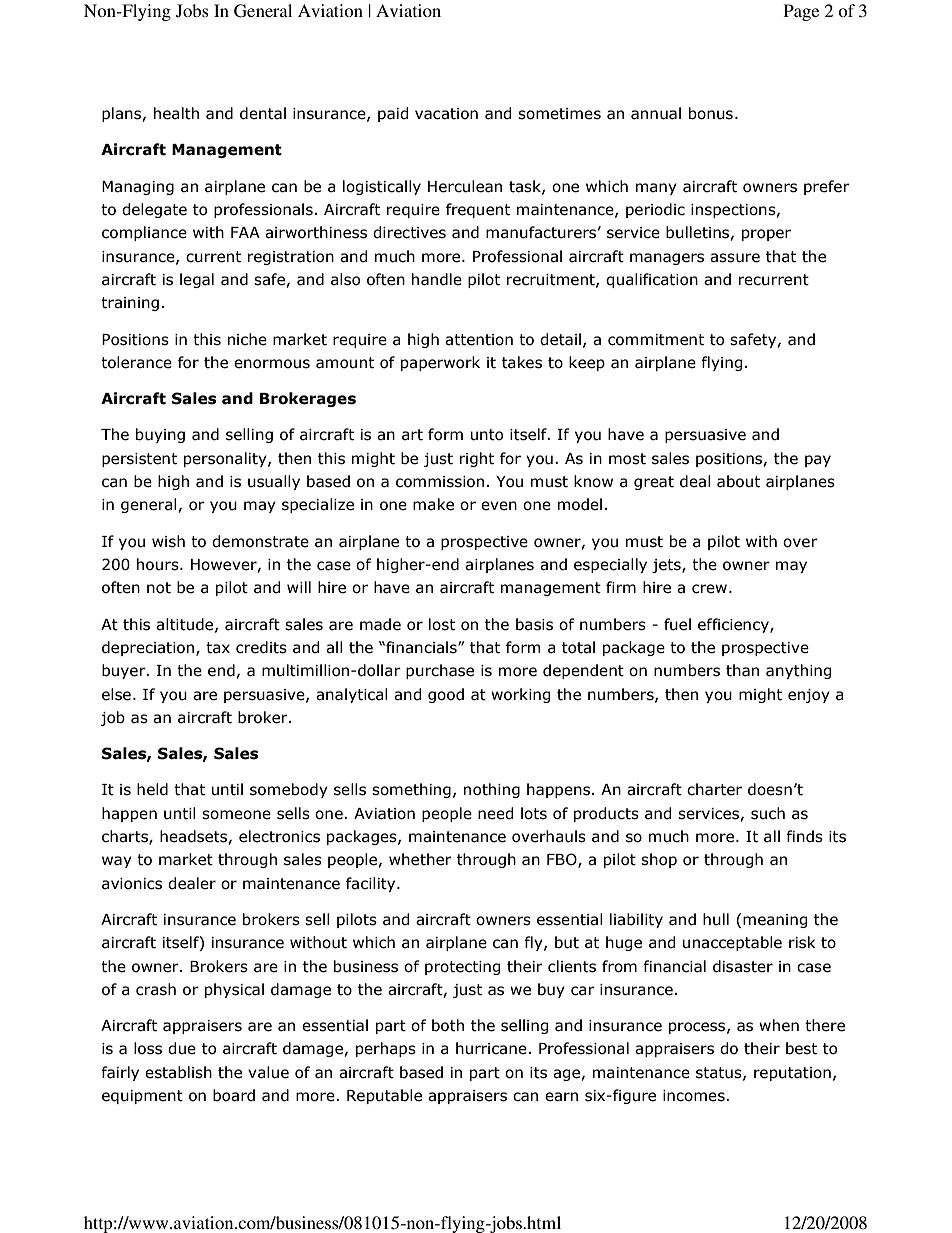  What do you see at coordinates (420, 859) in the screenshot?
I see `whether` at bounding box center [420, 859].
